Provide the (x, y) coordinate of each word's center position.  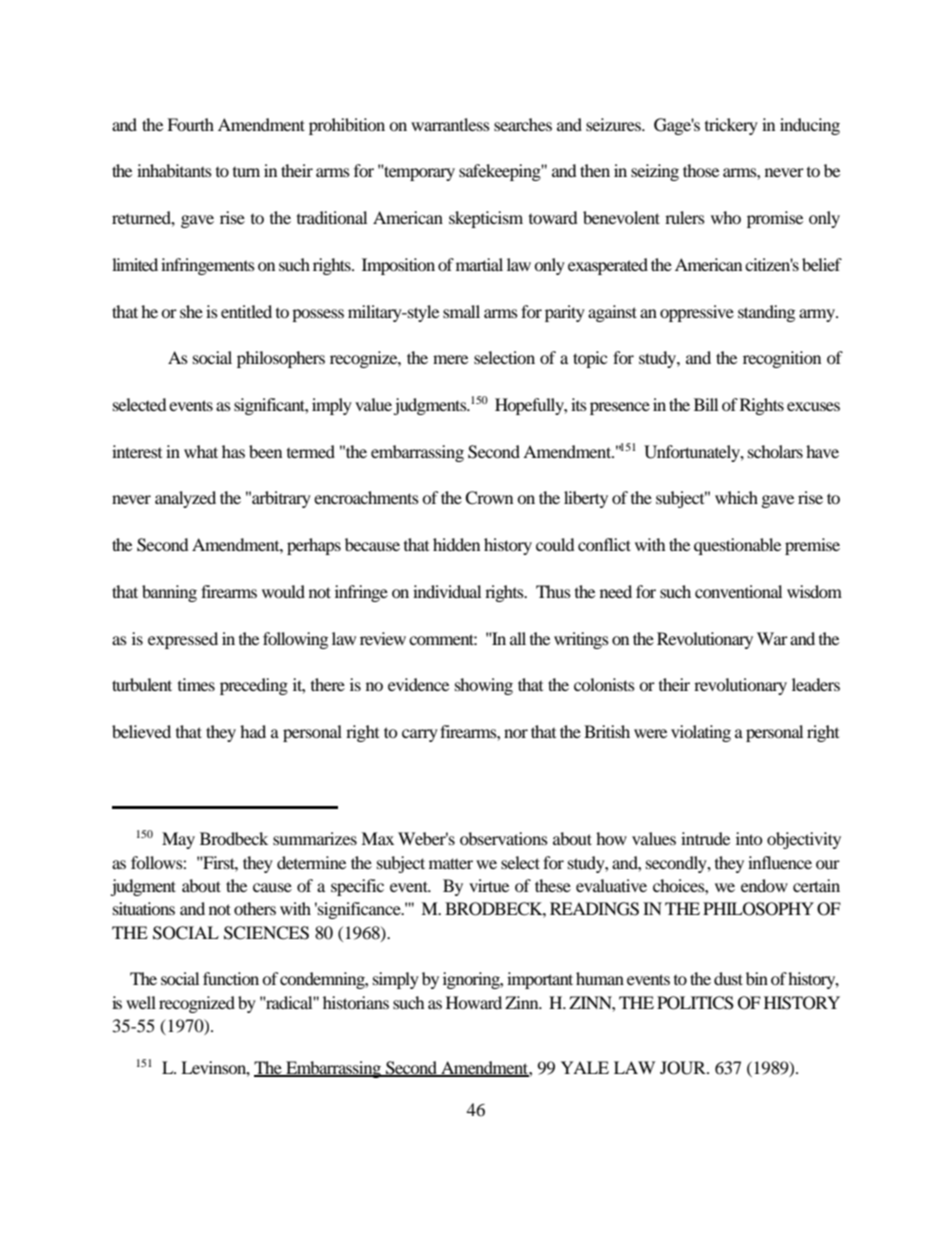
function (231, 978)
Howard (474, 1002)
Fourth (190, 124)
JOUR (684, 1068)
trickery (731, 126)
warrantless (450, 124)
